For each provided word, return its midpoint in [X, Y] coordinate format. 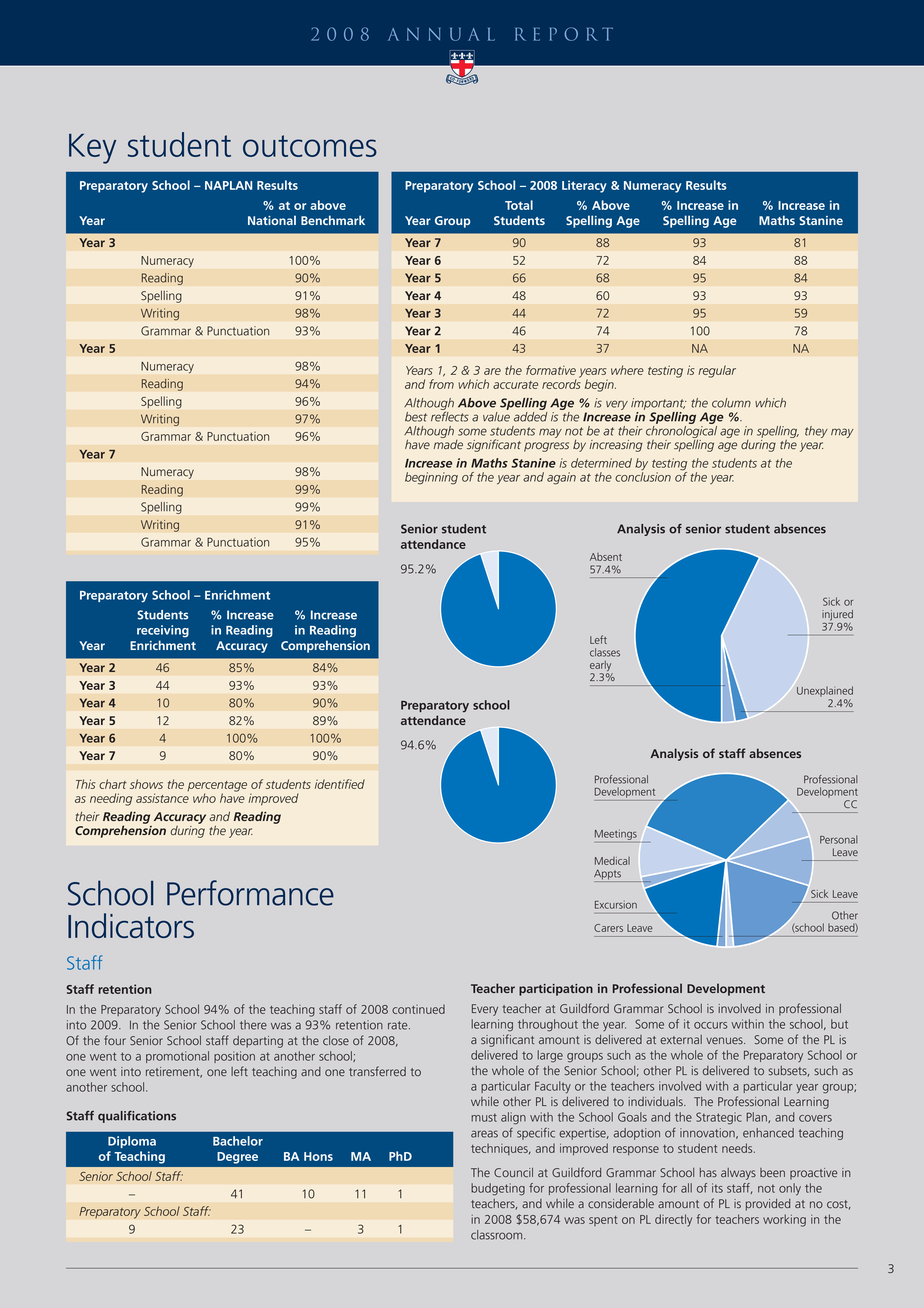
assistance [162, 798]
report [564, 34]
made [448, 443]
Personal [839, 839]
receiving [163, 631]
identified [340, 784]
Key [92, 149]
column [731, 403]
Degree [237, 1158]
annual [441, 34]
